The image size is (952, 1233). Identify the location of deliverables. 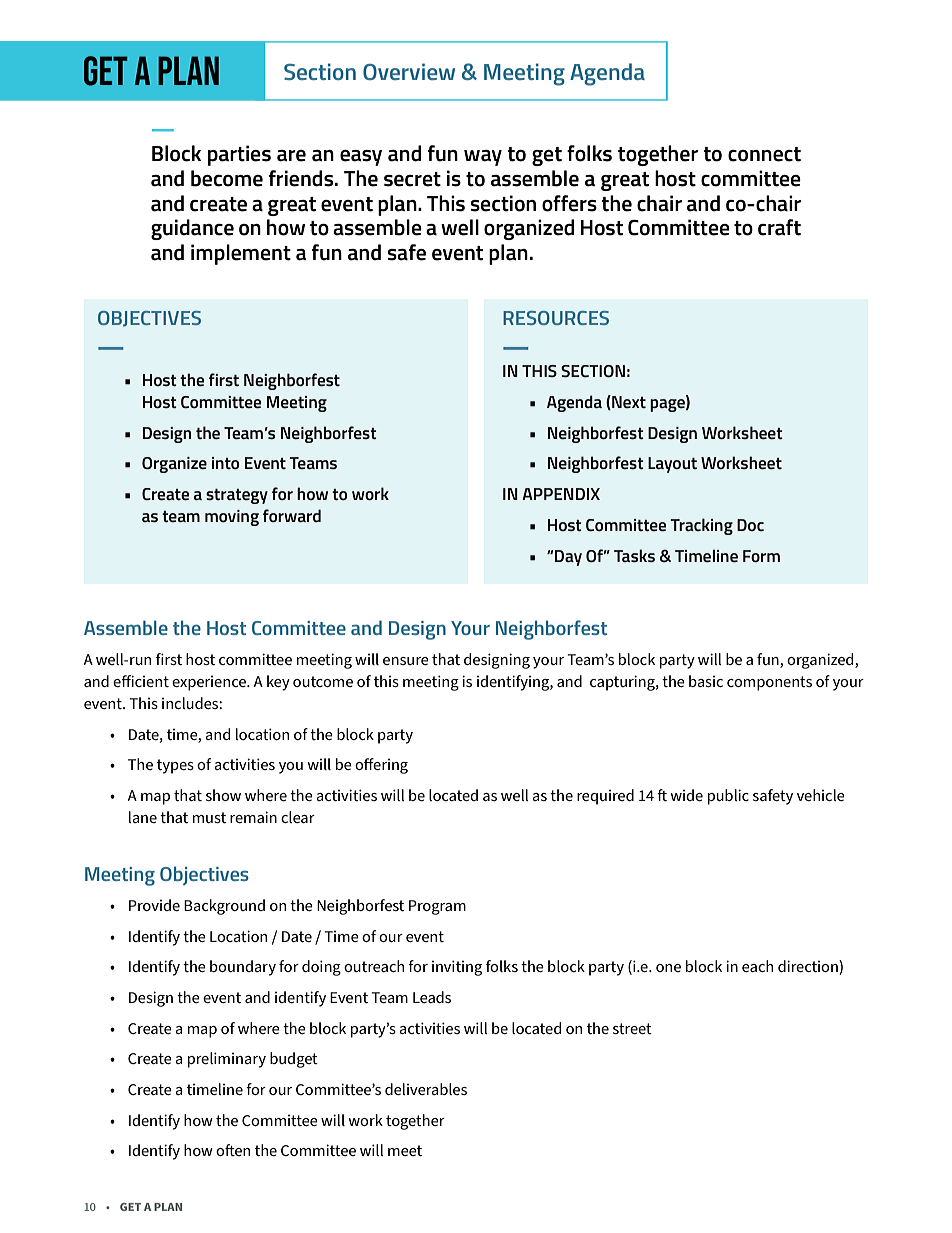
(426, 1089).
